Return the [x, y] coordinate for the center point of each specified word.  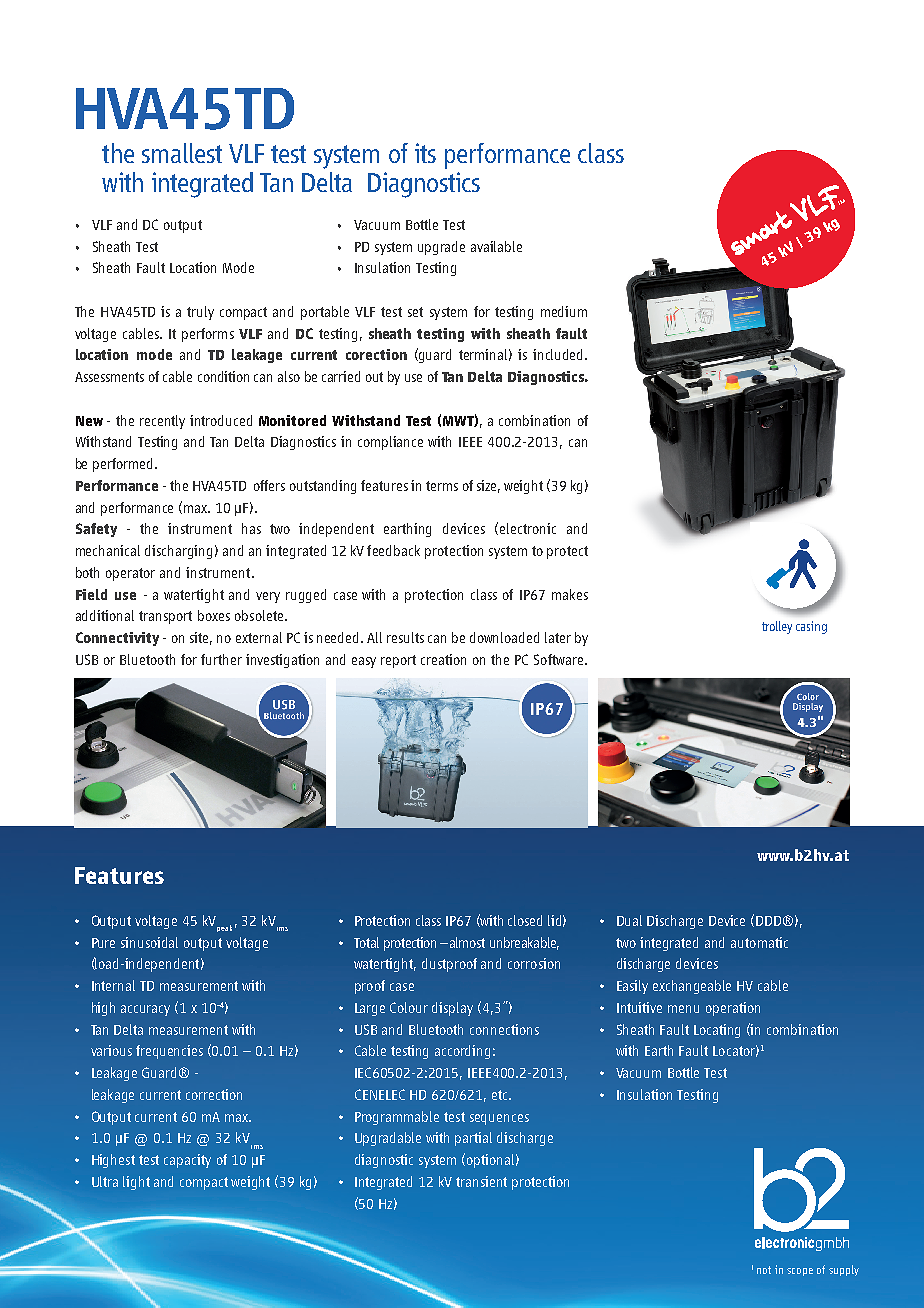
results [405, 637]
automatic [759, 942]
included [559, 354]
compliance [390, 443]
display [452, 1009]
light [136, 1183]
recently [162, 422]
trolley [777, 627]
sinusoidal [149, 942]
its [425, 153]
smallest [182, 153]
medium [564, 311]
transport [165, 617]
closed [525, 920]
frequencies [169, 1052]
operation [733, 1009]
